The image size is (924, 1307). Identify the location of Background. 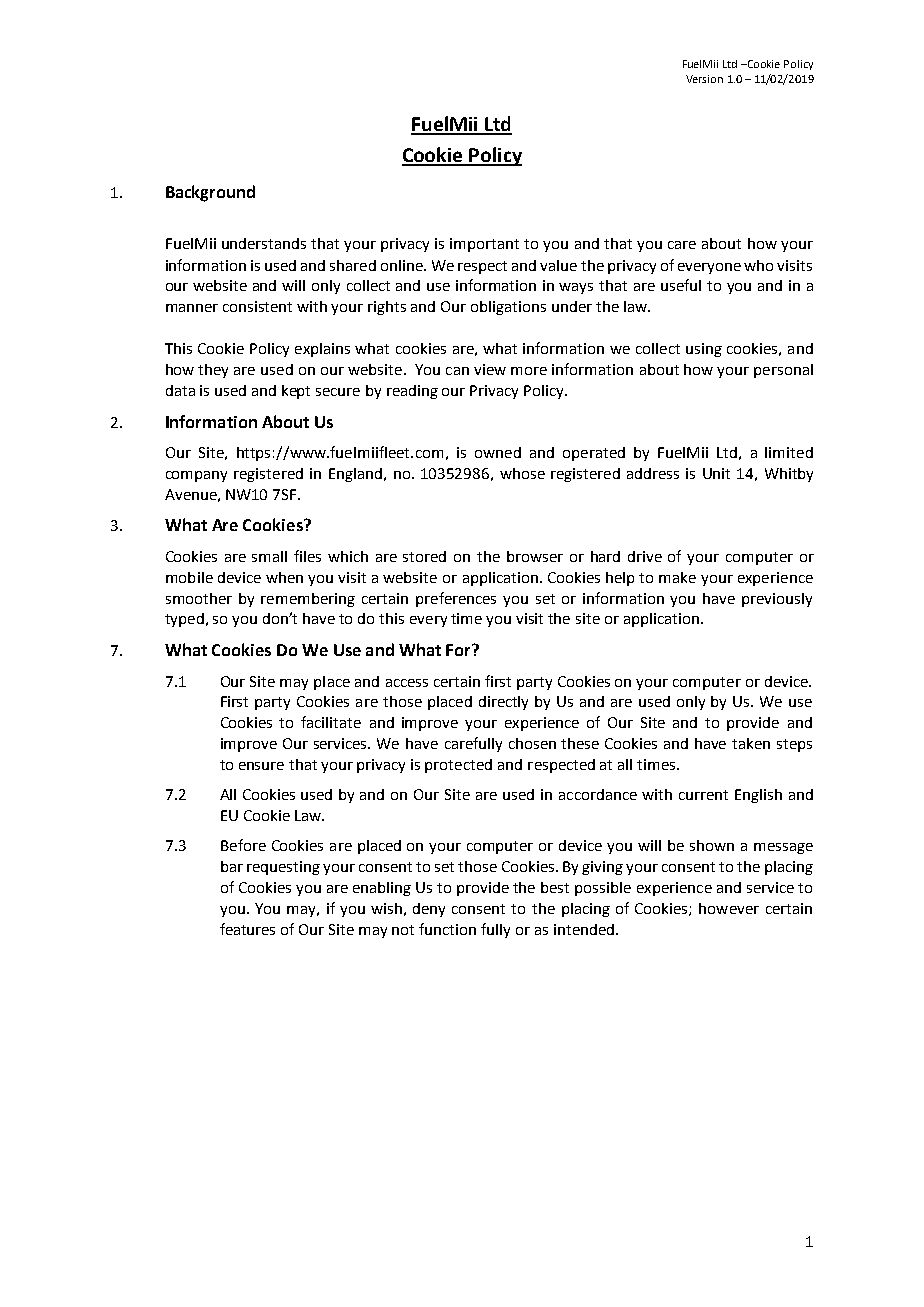
(210, 193).
